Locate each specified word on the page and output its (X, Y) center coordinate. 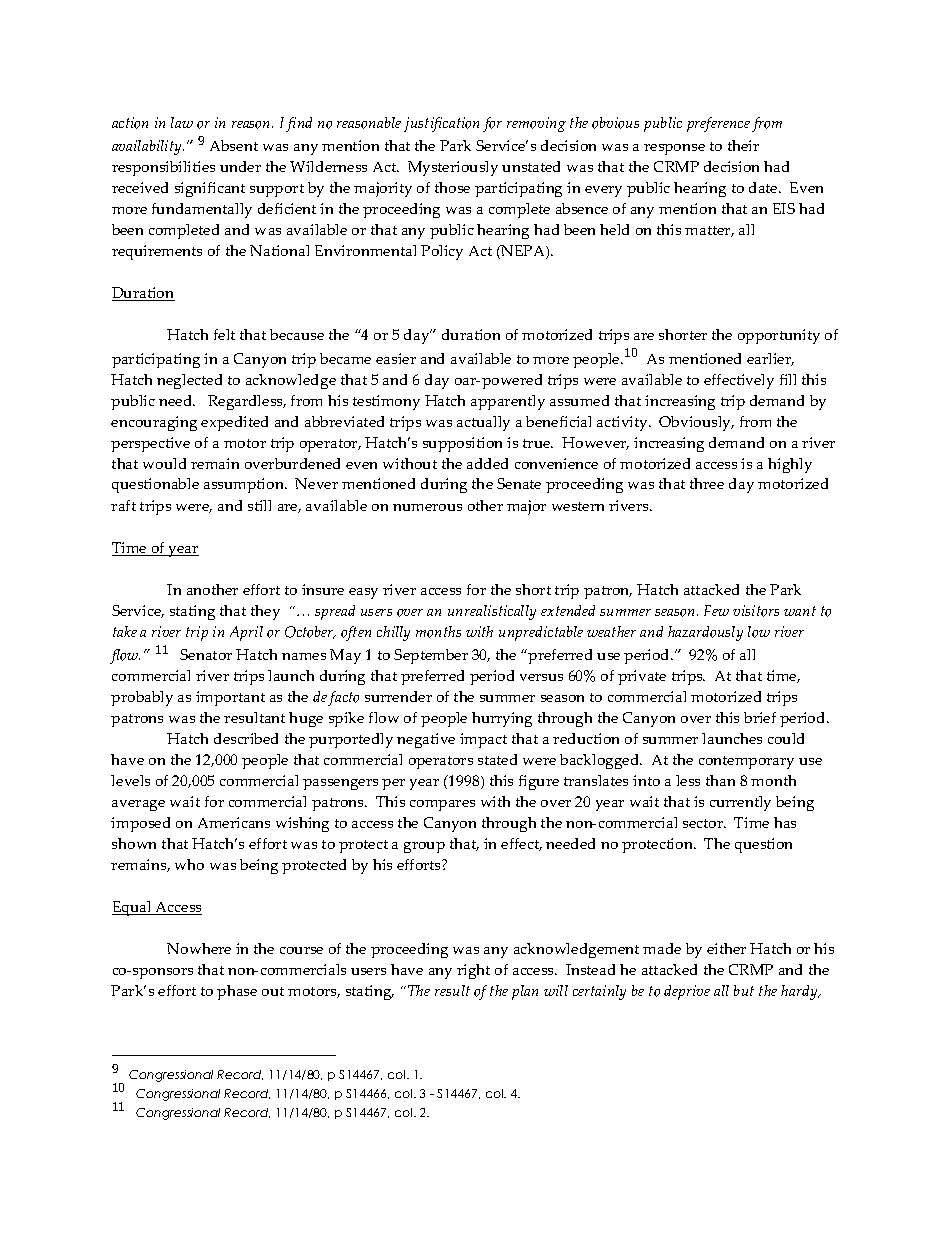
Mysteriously (453, 168)
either (726, 948)
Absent (234, 145)
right (473, 971)
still (259, 505)
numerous (427, 507)
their (743, 145)
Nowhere (199, 948)
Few (716, 610)
